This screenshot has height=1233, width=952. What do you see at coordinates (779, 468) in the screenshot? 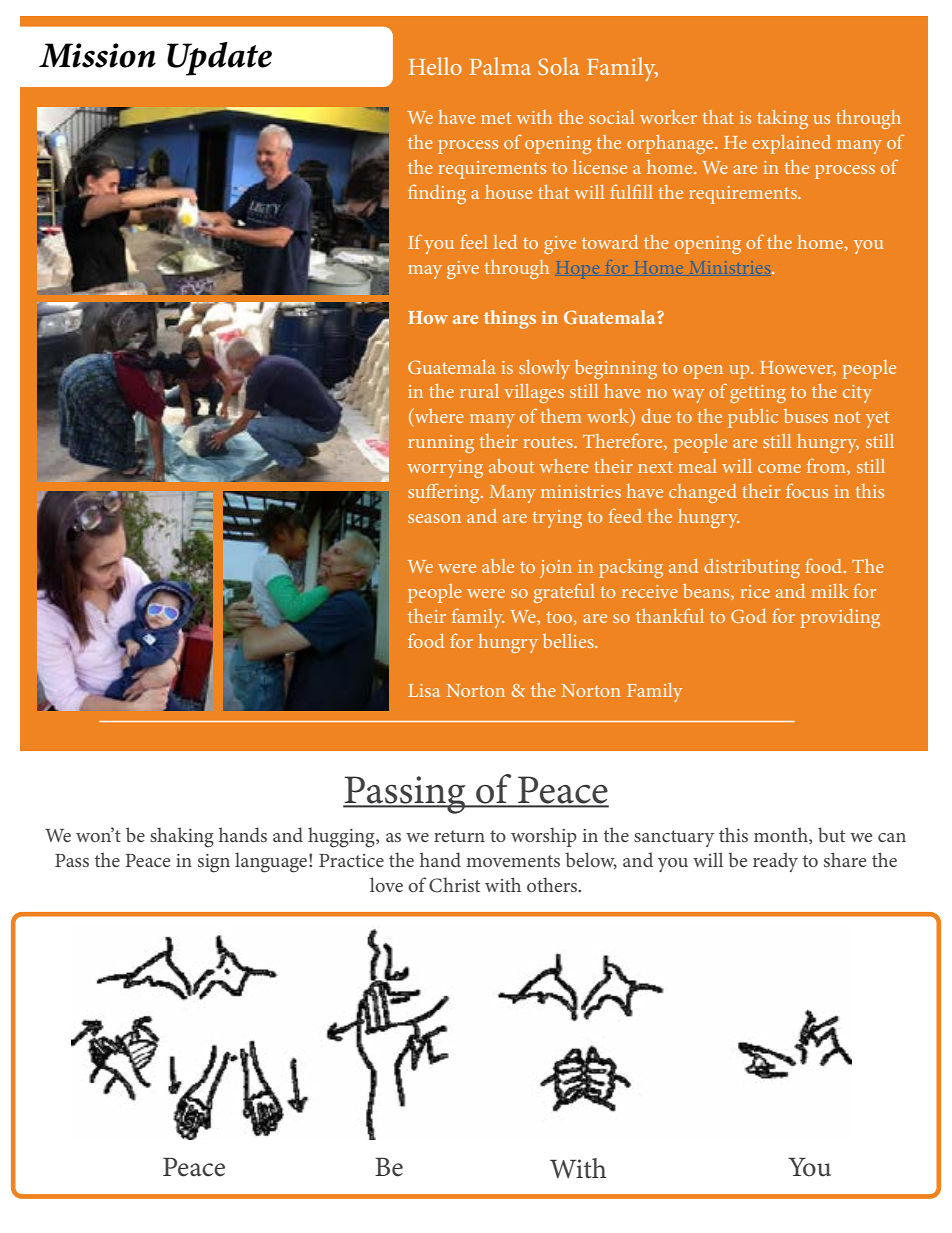
I see `come` at bounding box center [779, 468].
